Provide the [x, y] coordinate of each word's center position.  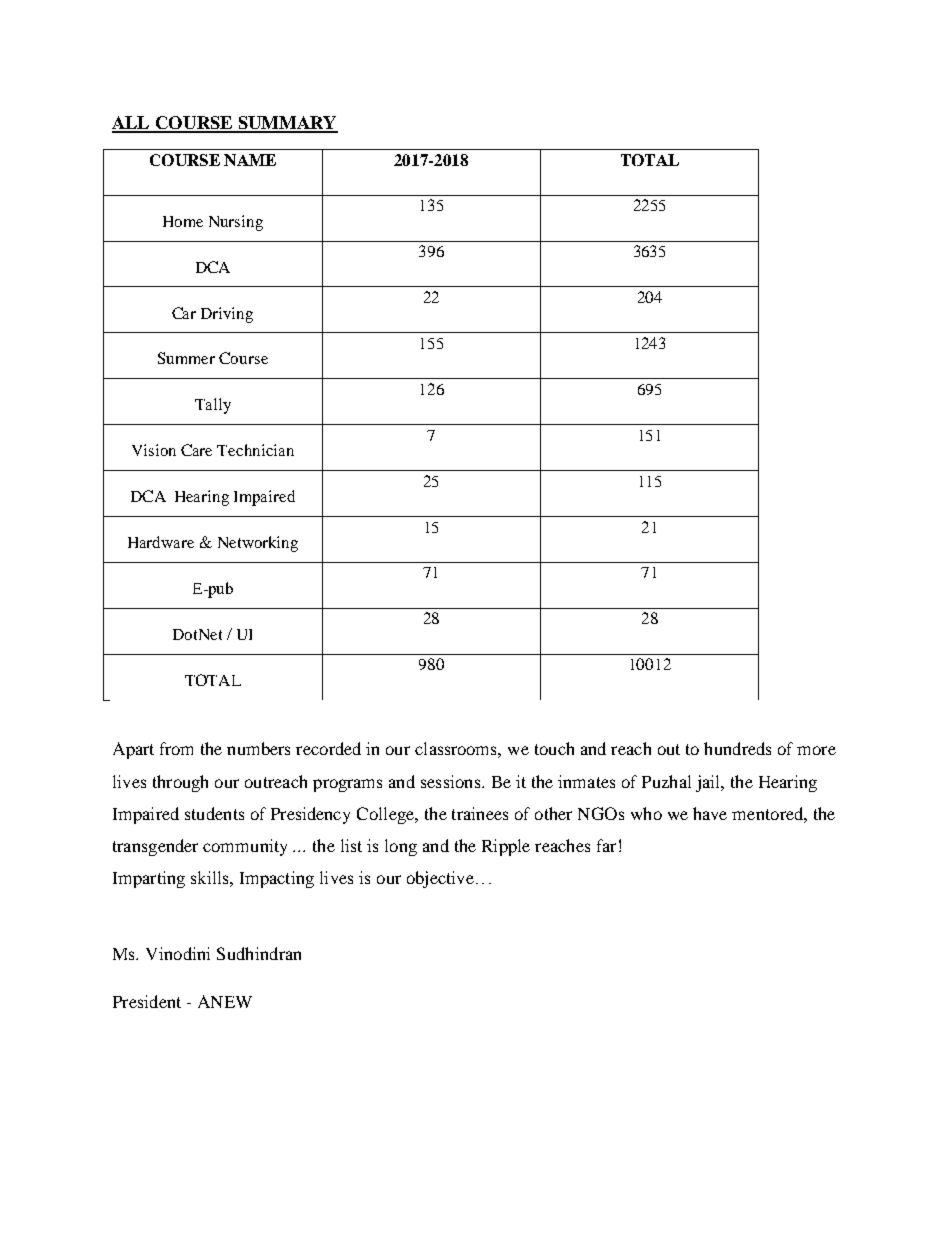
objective [440, 879]
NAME [250, 160]
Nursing [236, 223]
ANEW [225, 1001]
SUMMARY [287, 124]
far [606, 845]
